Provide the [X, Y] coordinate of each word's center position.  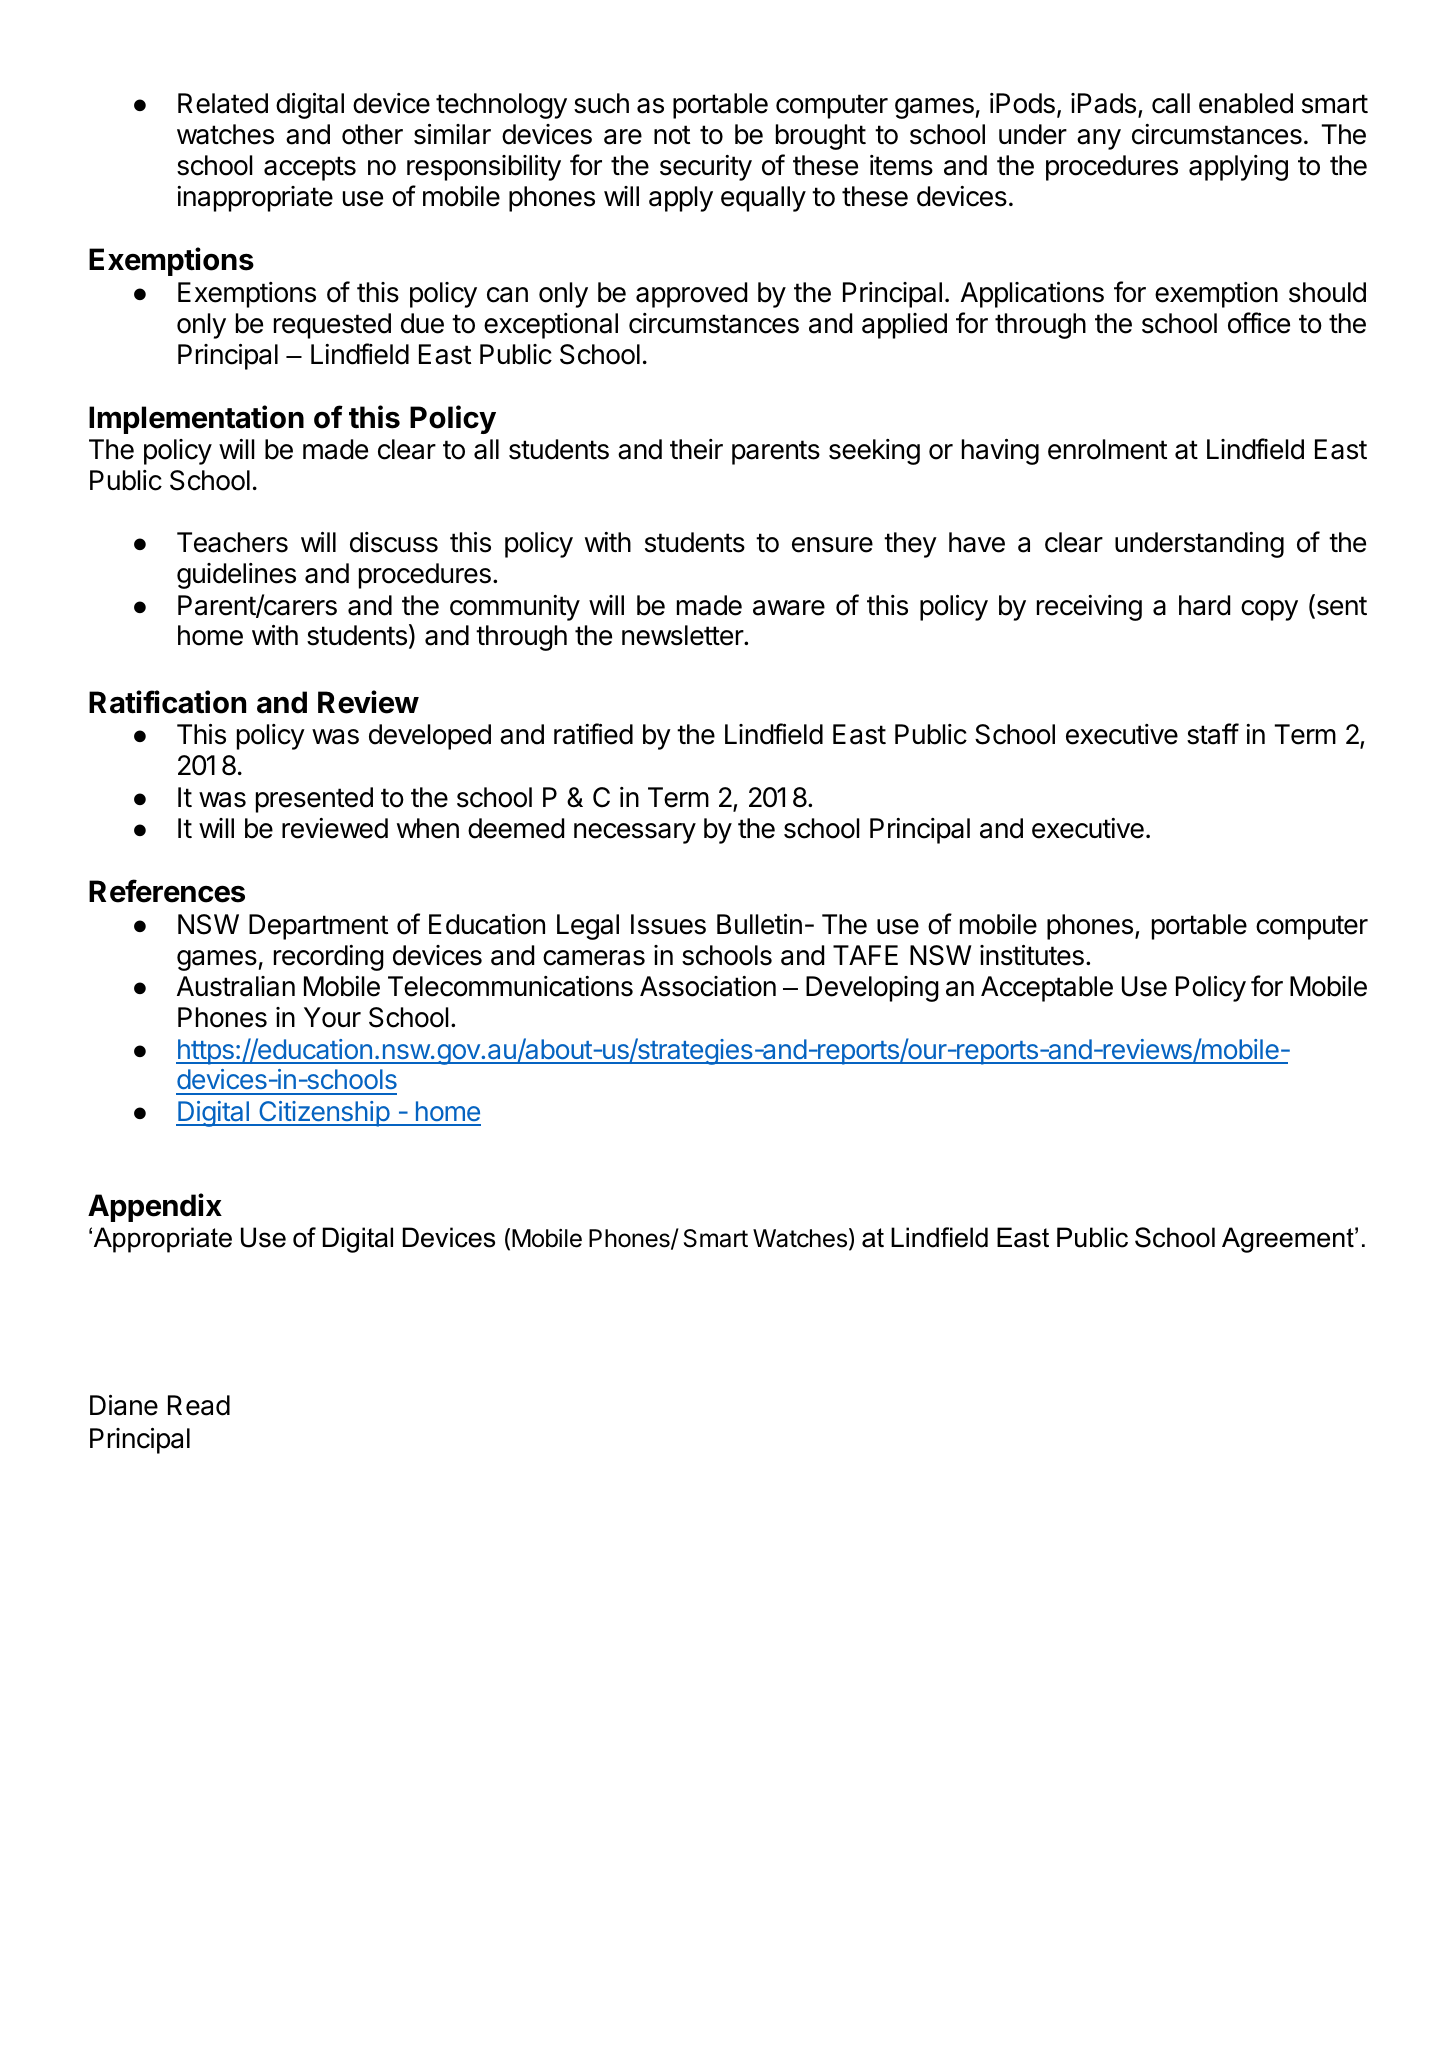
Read [199, 1405]
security [706, 168]
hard [1204, 605]
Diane [124, 1405]
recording [329, 958]
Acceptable [1047, 989]
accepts [310, 168]
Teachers [232, 542]
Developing [872, 989]
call [1171, 103]
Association [708, 986]
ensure [832, 545]
